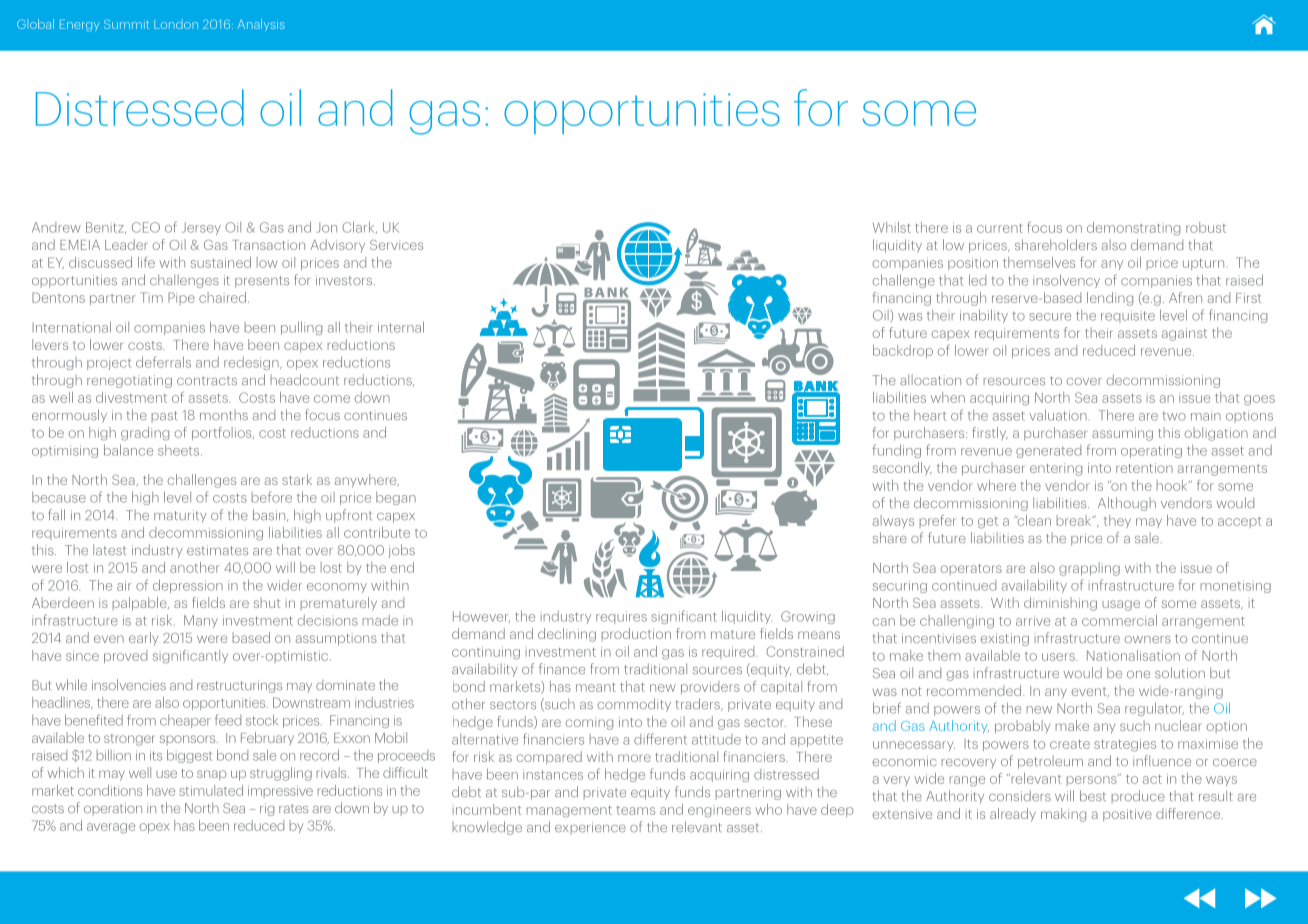 This image has width=1308, height=924. Describe the element at coordinates (621, 617) in the image. I see `requires` at that location.
